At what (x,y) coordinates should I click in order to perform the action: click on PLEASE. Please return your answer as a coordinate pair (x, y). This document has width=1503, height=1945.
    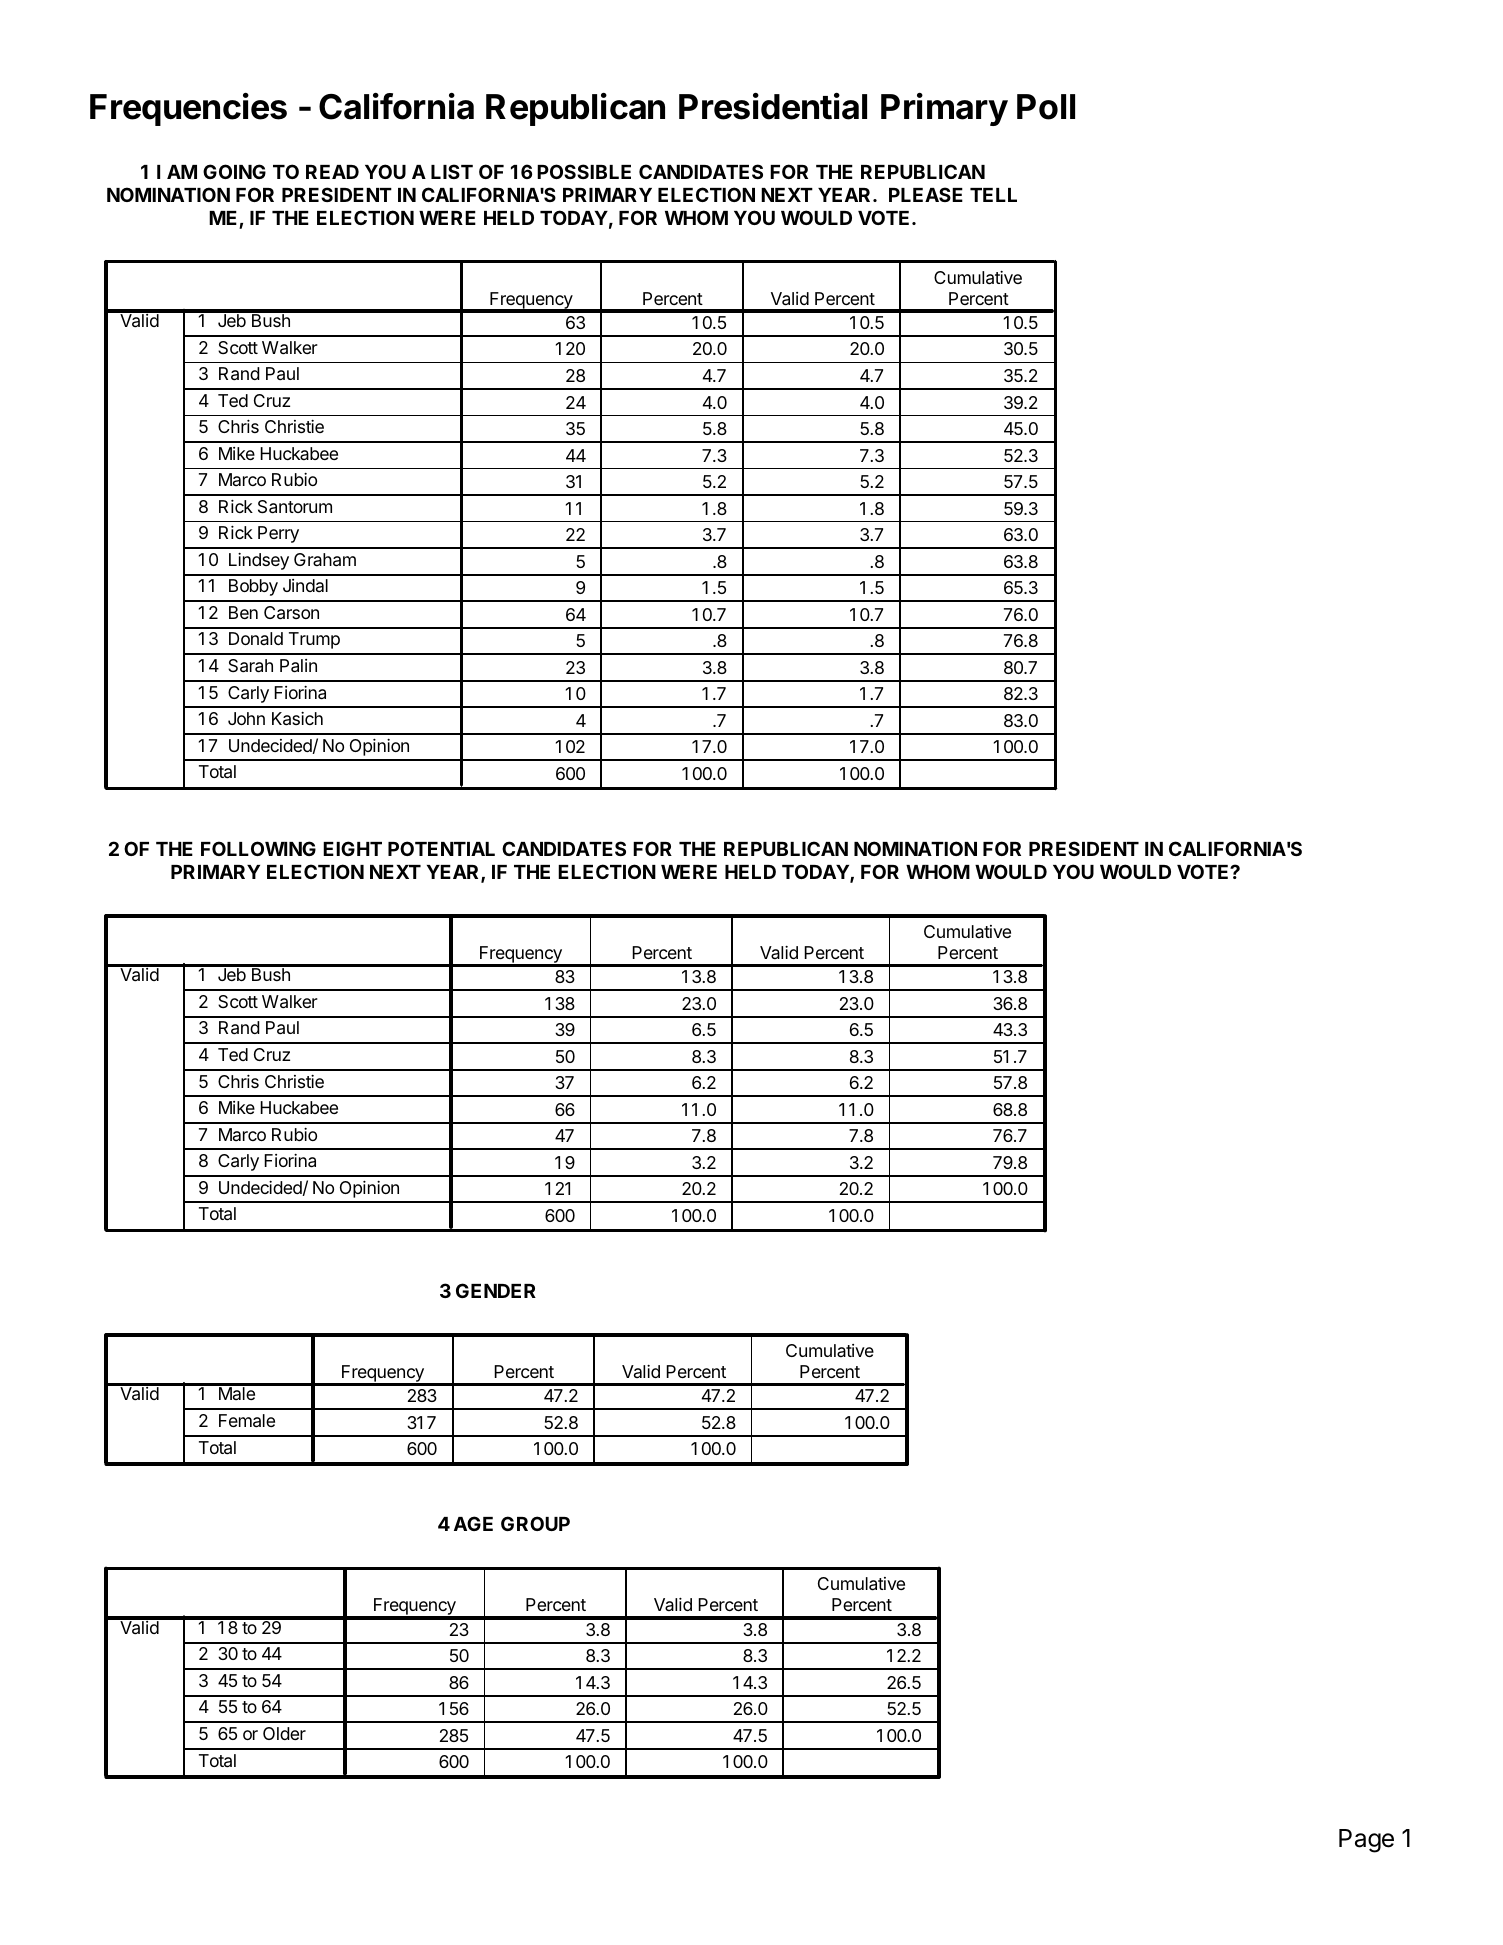
    Looking at the image, I should click on (926, 194).
